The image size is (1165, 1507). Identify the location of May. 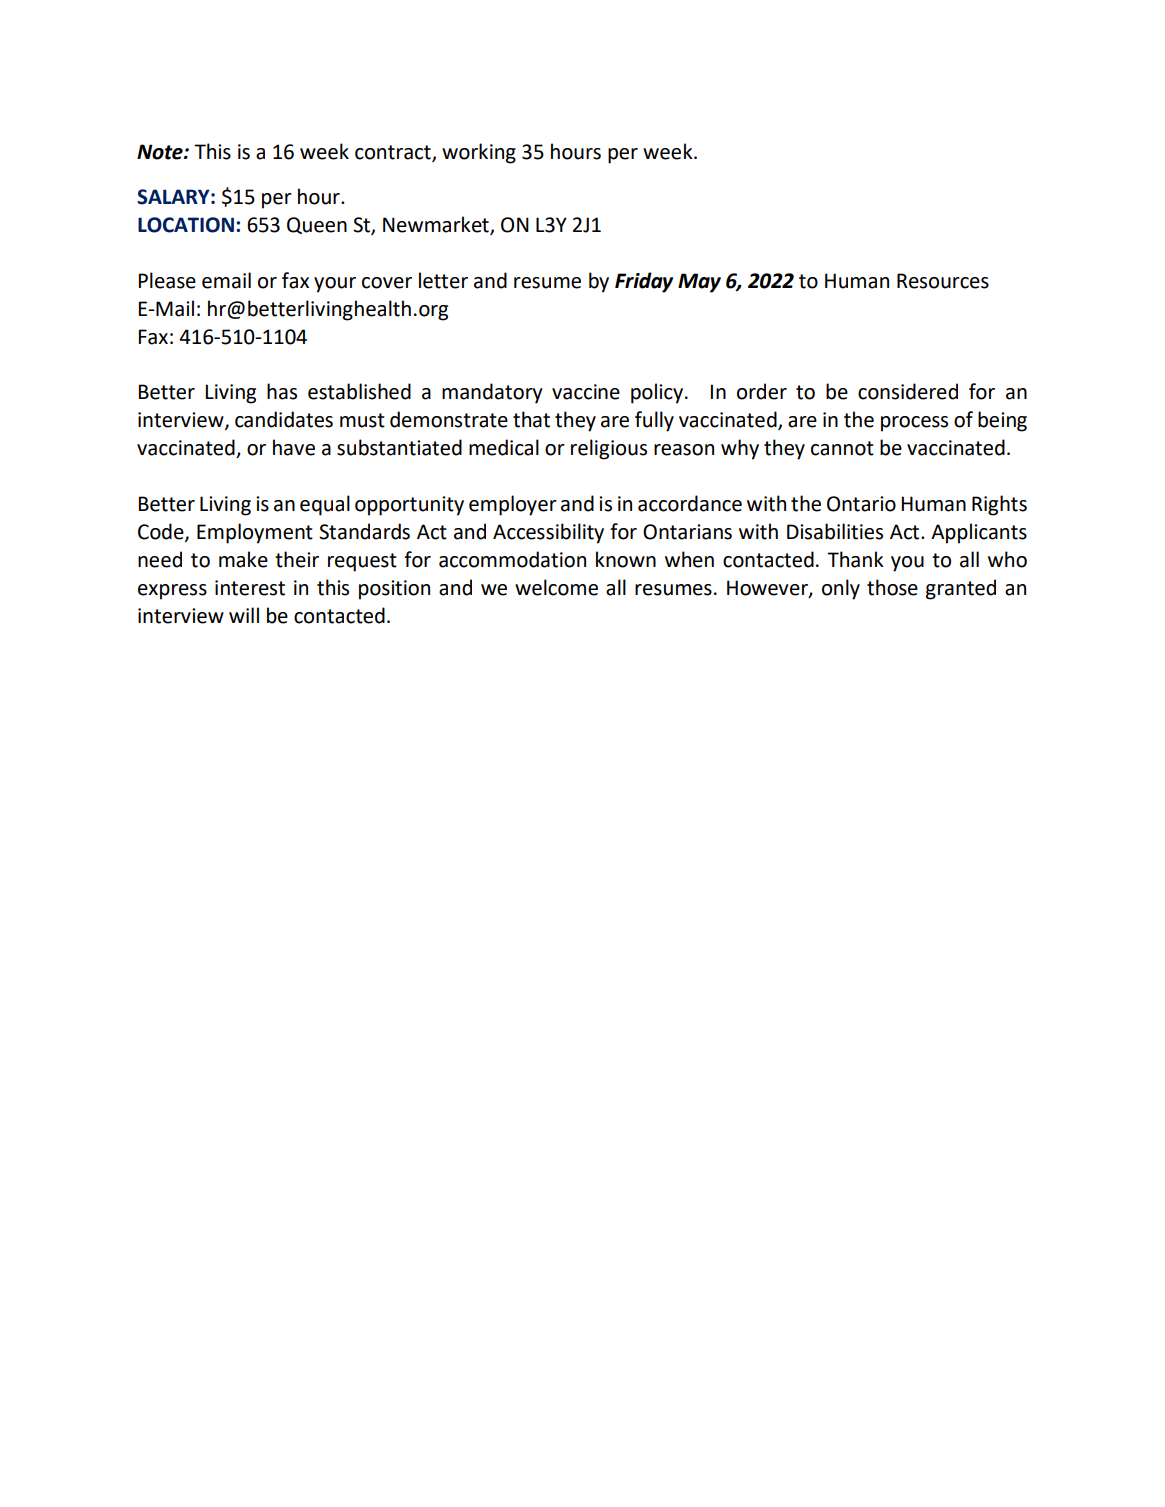
(699, 283).
